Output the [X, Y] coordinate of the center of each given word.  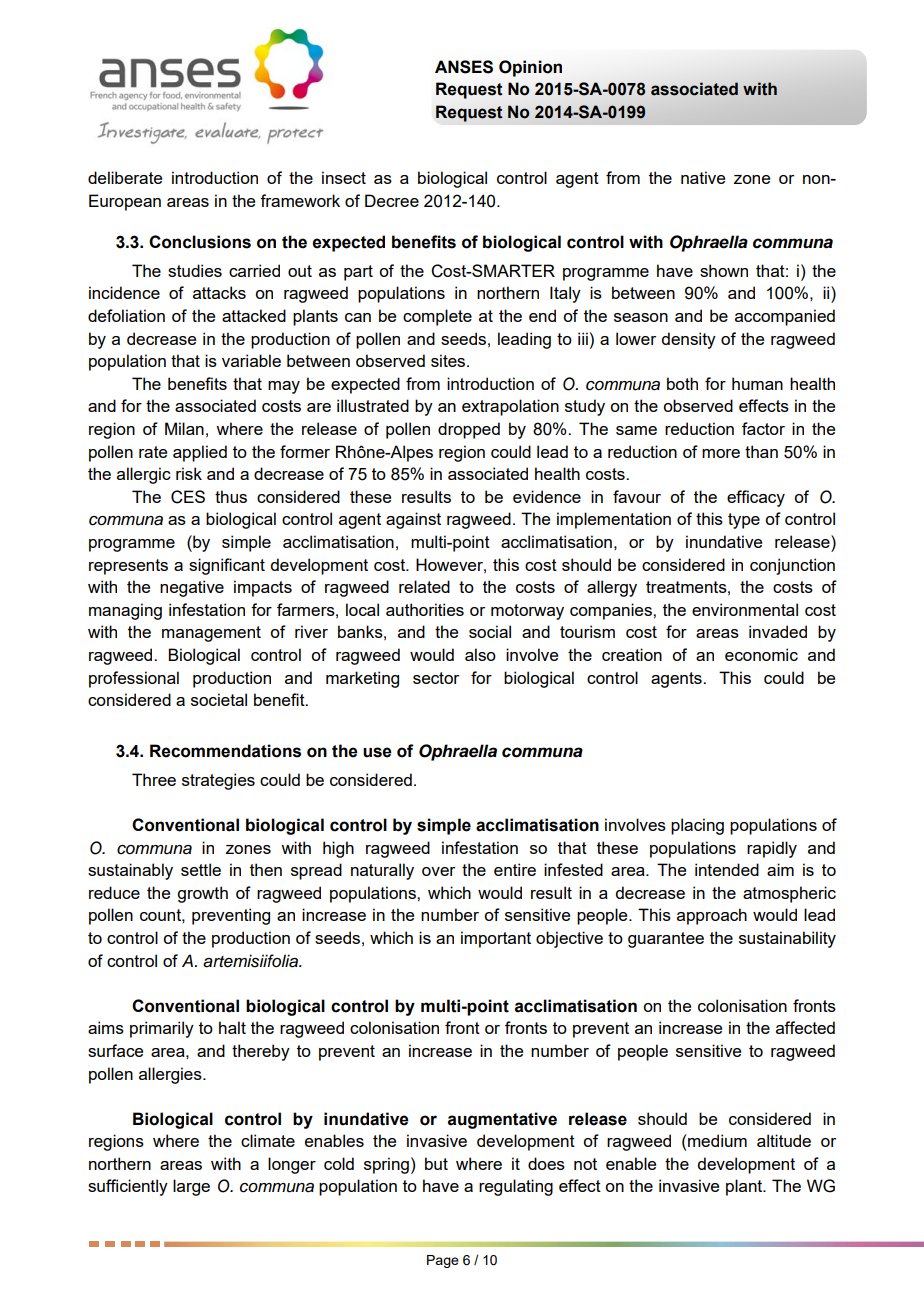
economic [761, 654]
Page [443, 1261]
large [191, 1187]
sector [436, 678]
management [211, 634]
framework [300, 200]
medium [717, 1140]
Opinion [530, 68]
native [703, 177]
